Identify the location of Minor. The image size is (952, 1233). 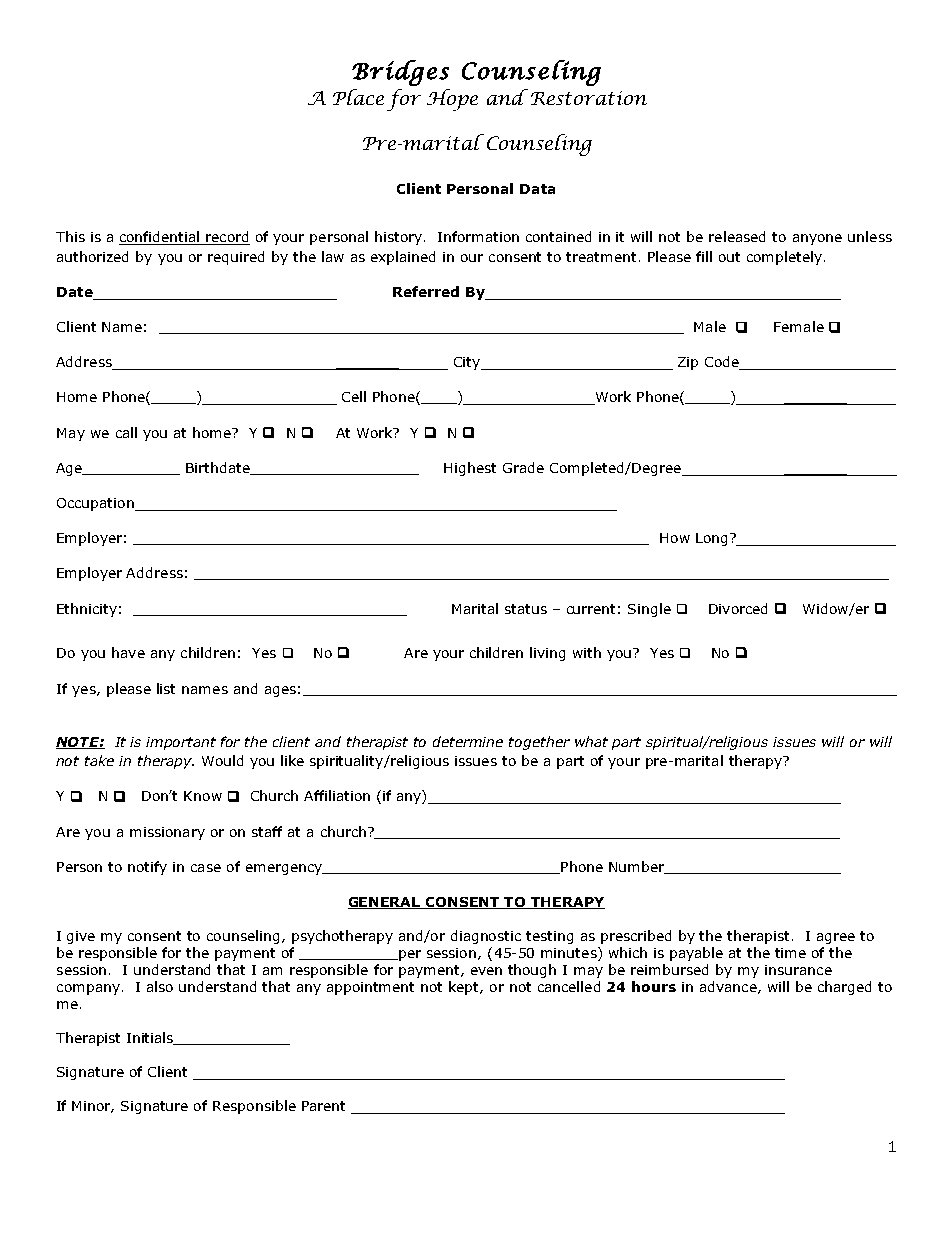
(93, 1107).
